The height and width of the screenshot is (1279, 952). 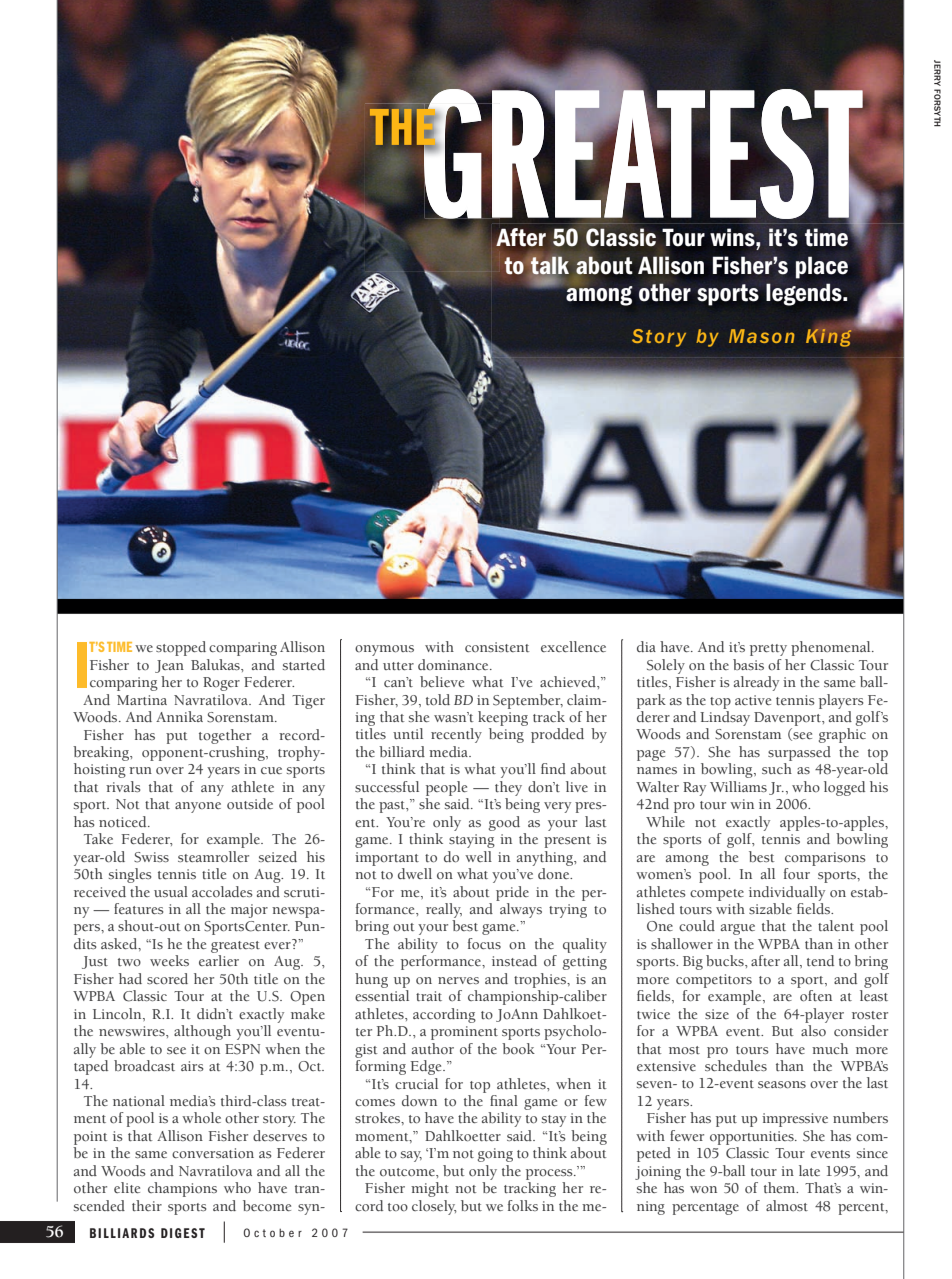 I want to click on pretty, so click(x=768, y=650).
